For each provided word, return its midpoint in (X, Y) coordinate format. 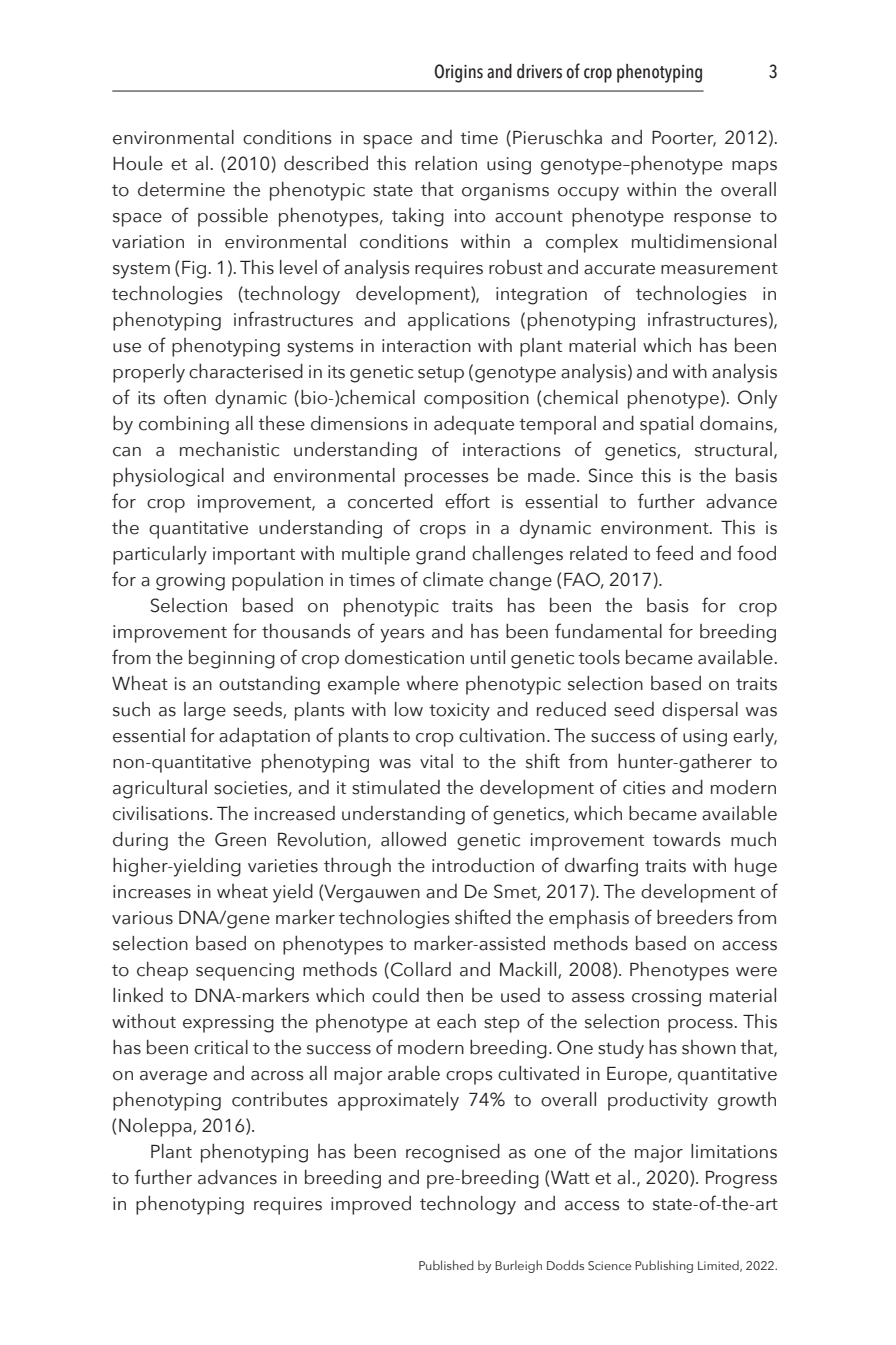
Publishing (664, 1266)
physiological (168, 477)
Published (446, 1265)
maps (754, 168)
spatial (666, 425)
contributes (280, 1099)
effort (467, 501)
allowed (413, 839)
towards (687, 839)
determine (181, 189)
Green (240, 839)
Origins (458, 73)
